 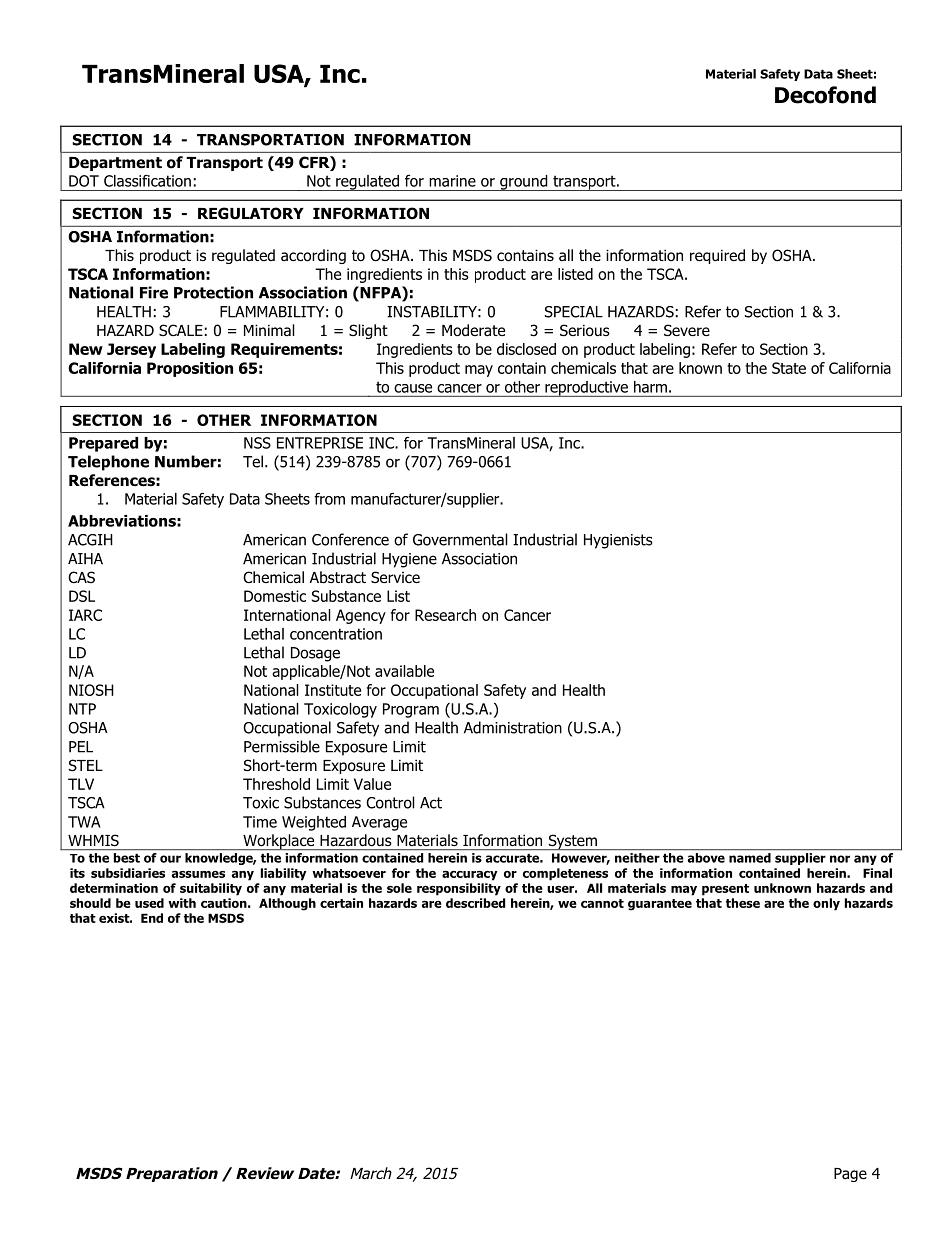 What do you see at coordinates (91, 690) in the image?
I see `NIOSH` at bounding box center [91, 690].
